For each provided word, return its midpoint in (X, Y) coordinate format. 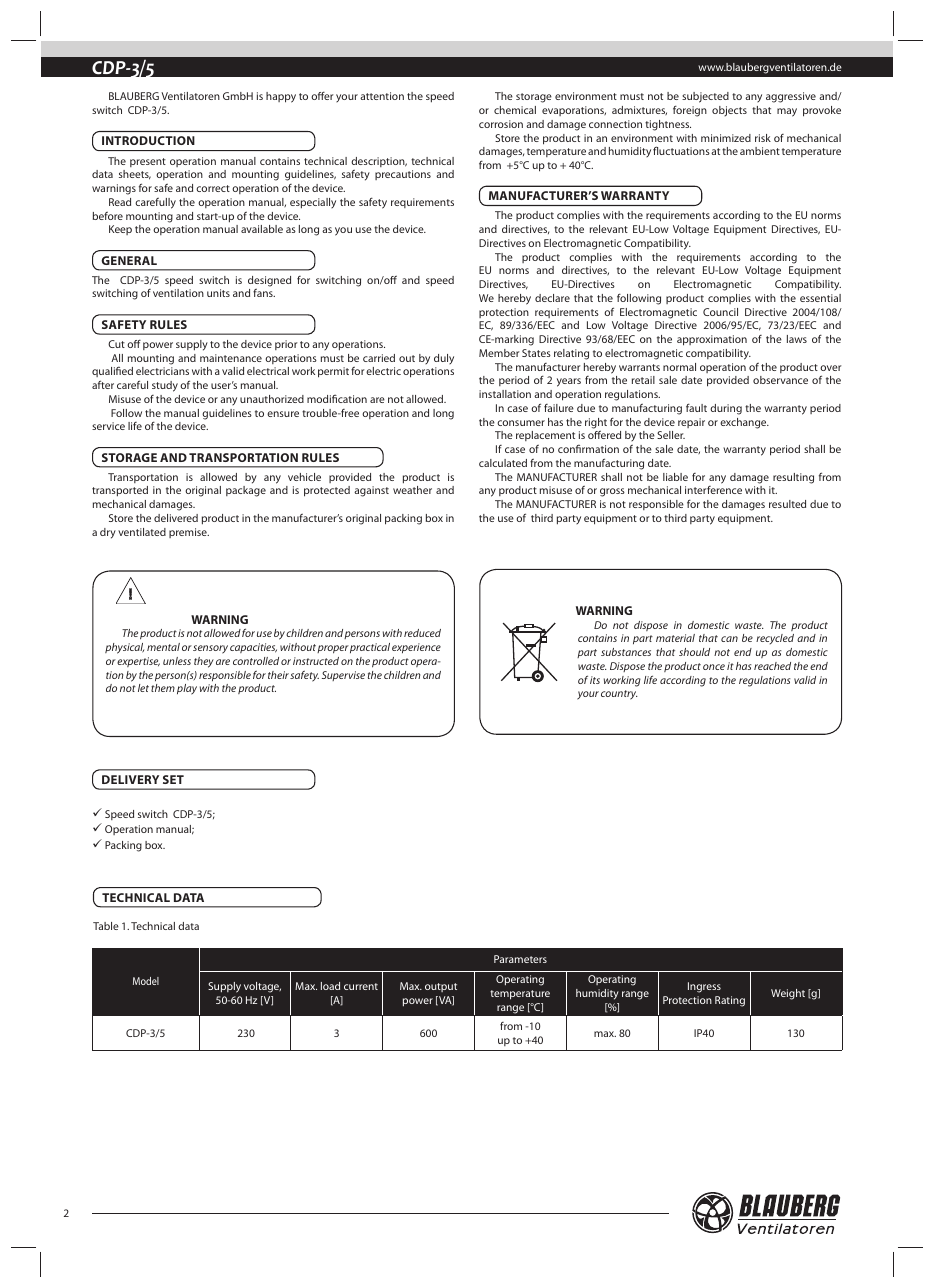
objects (729, 111)
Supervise (343, 676)
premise (189, 533)
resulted (787, 504)
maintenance (231, 358)
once (714, 667)
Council (720, 312)
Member (499, 353)
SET (173, 779)
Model (146, 981)
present (148, 162)
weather (412, 490)
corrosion (501, 124)
